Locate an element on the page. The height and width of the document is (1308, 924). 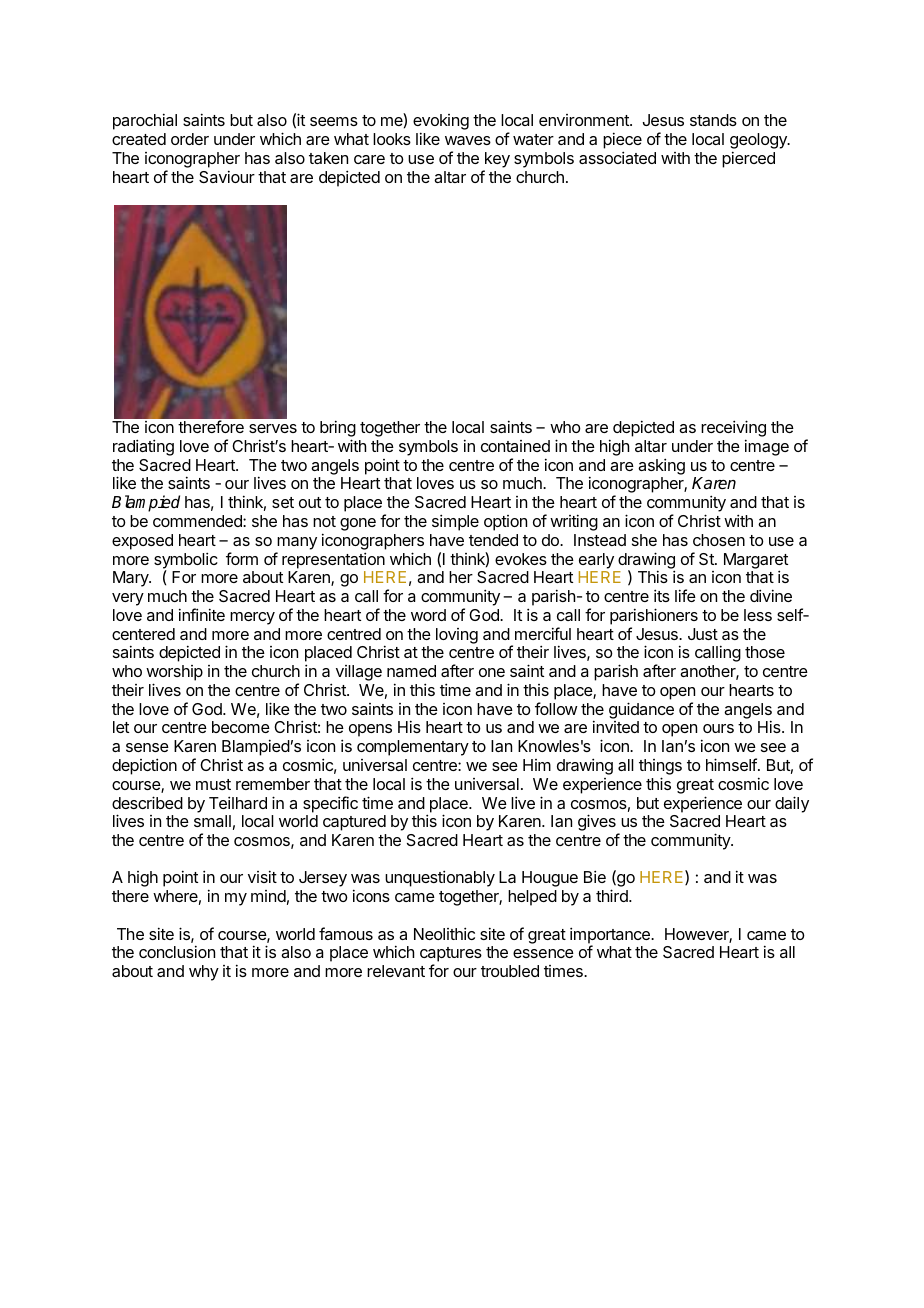
Saviour is located at coordinates (227, 176).
